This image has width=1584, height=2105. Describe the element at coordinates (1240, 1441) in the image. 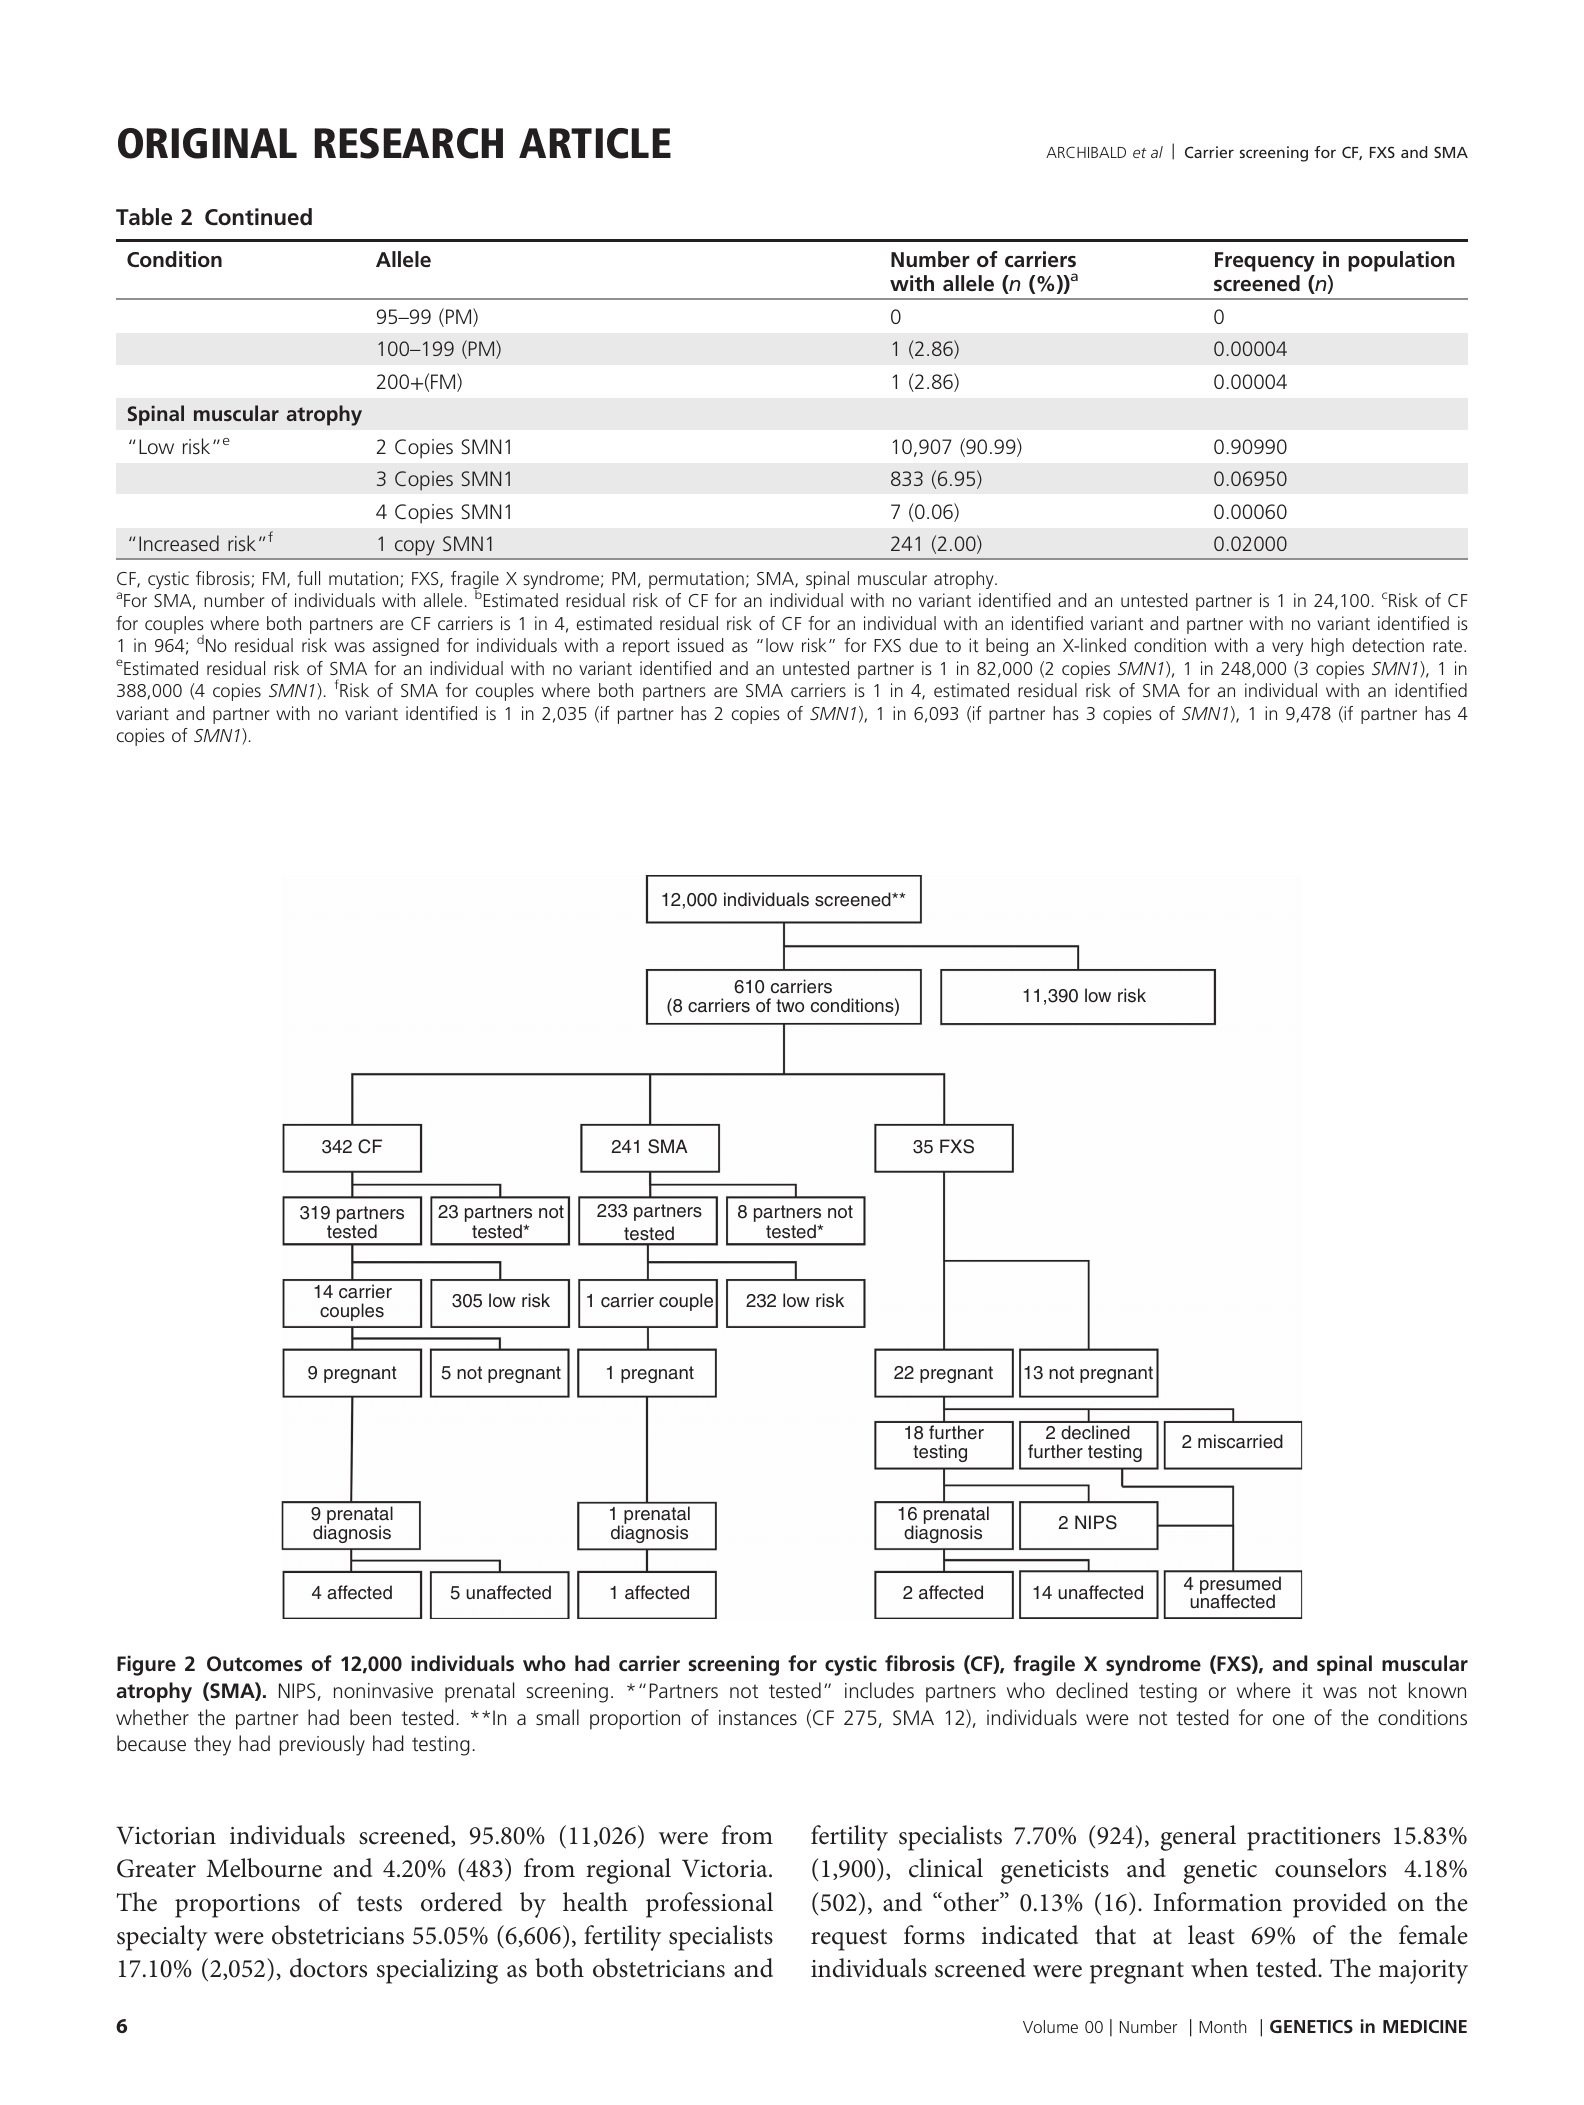

I see `miscarried` at that location.
